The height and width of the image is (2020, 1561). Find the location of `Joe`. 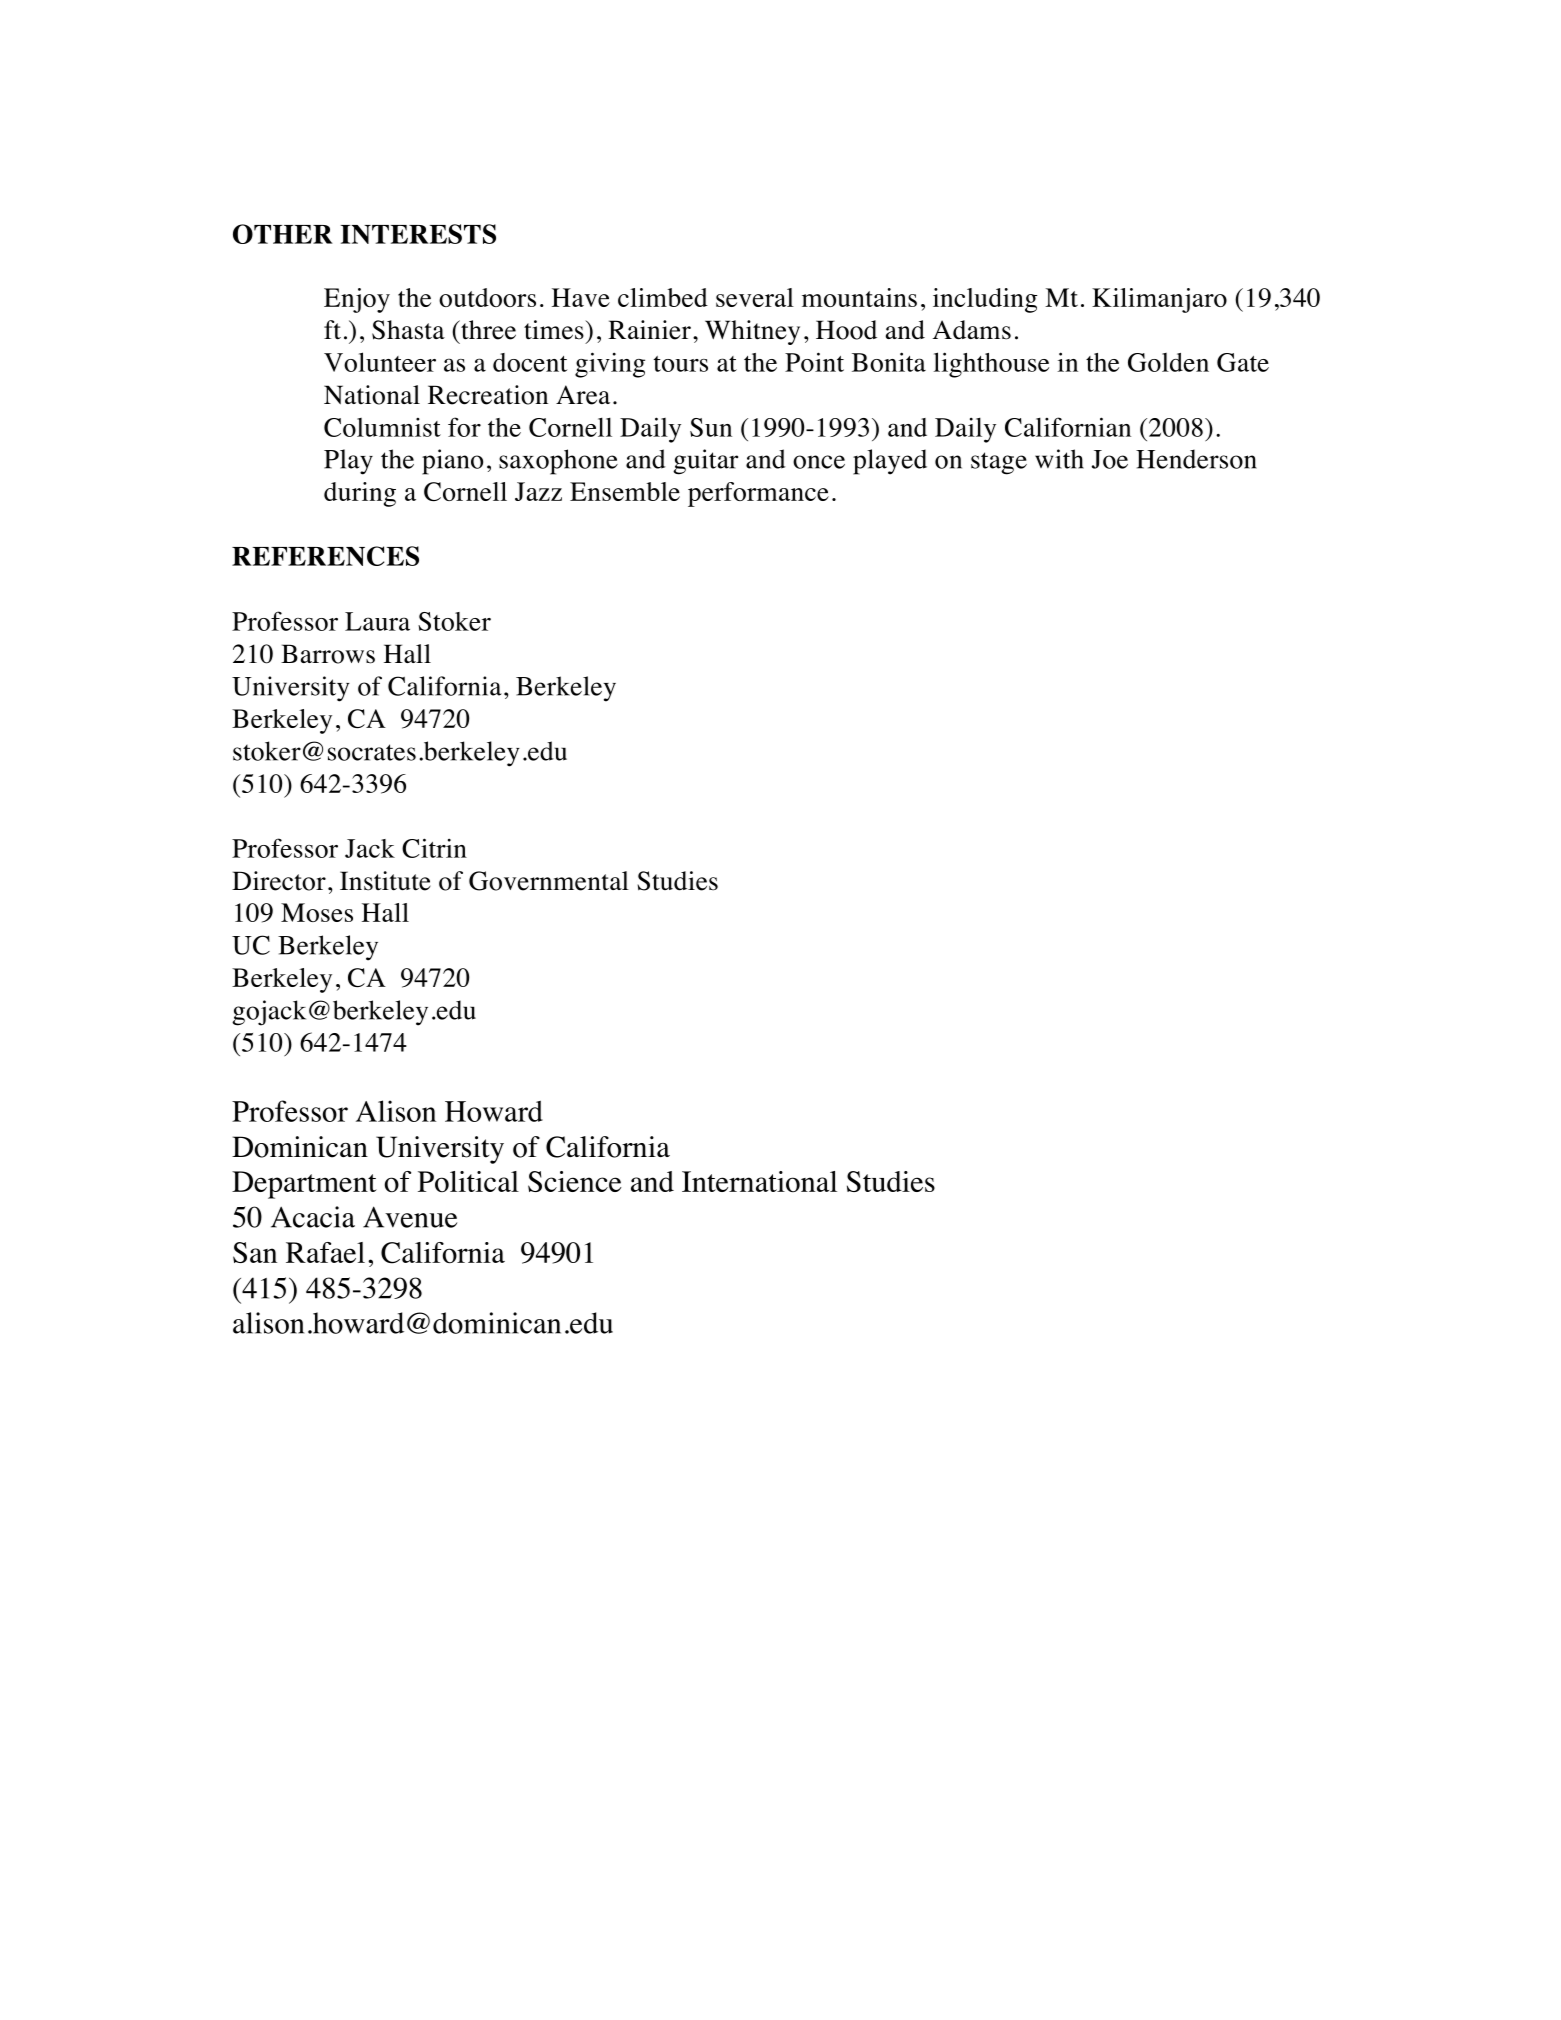

Joe is located at coordinates (1110, 459).
